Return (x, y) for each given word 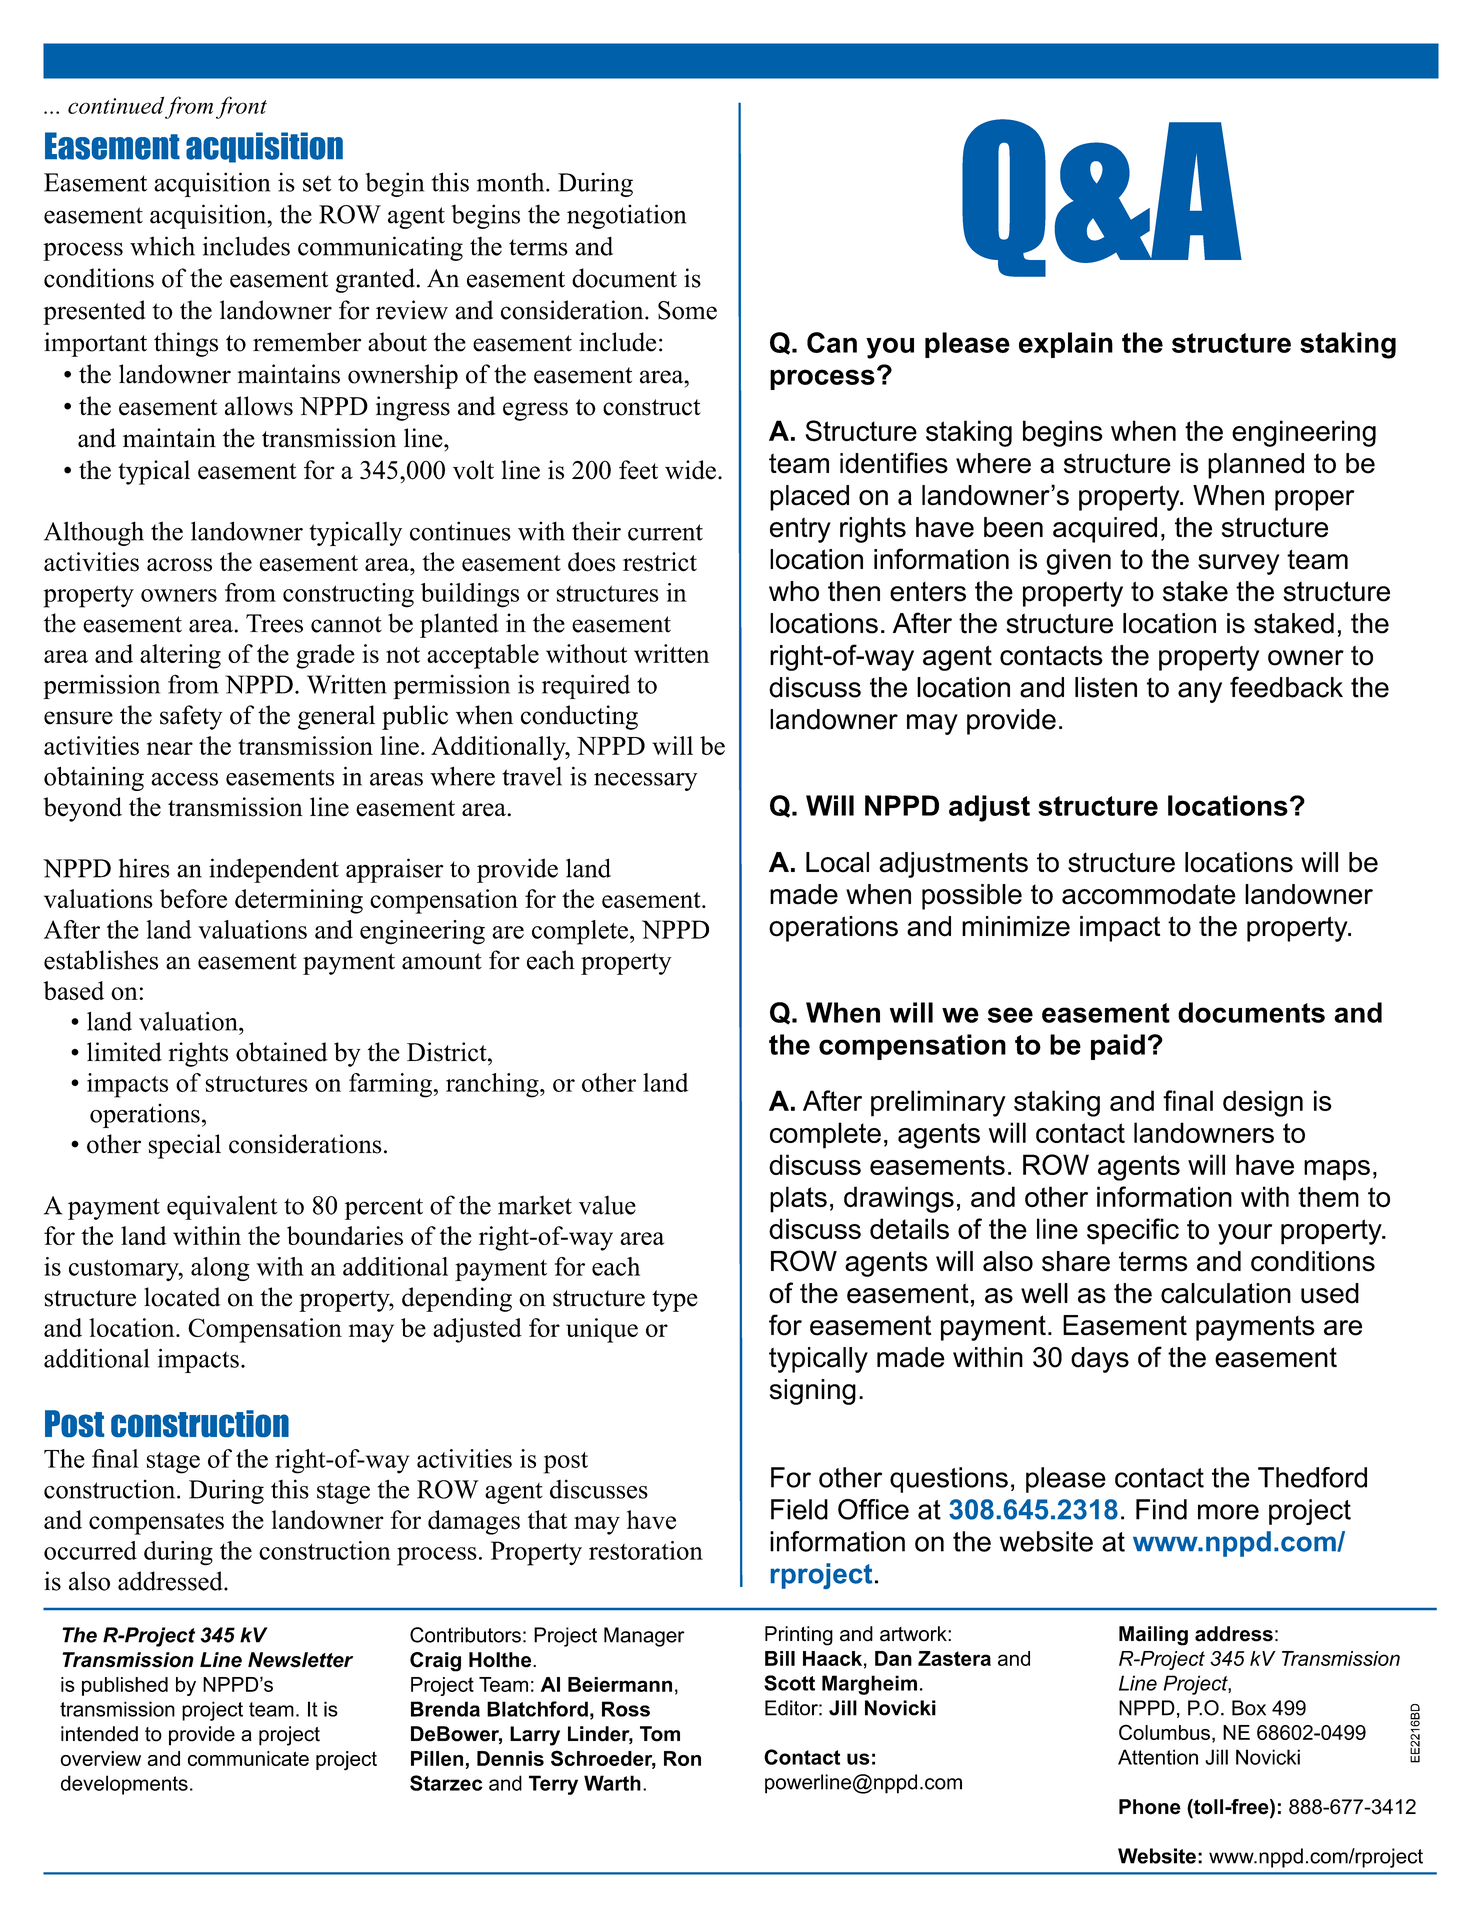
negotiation (626, 216)
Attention (1158, 1757)
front (241, 107)
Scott (789, 1683)
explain (1066, 345)
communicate (248, 1758)
